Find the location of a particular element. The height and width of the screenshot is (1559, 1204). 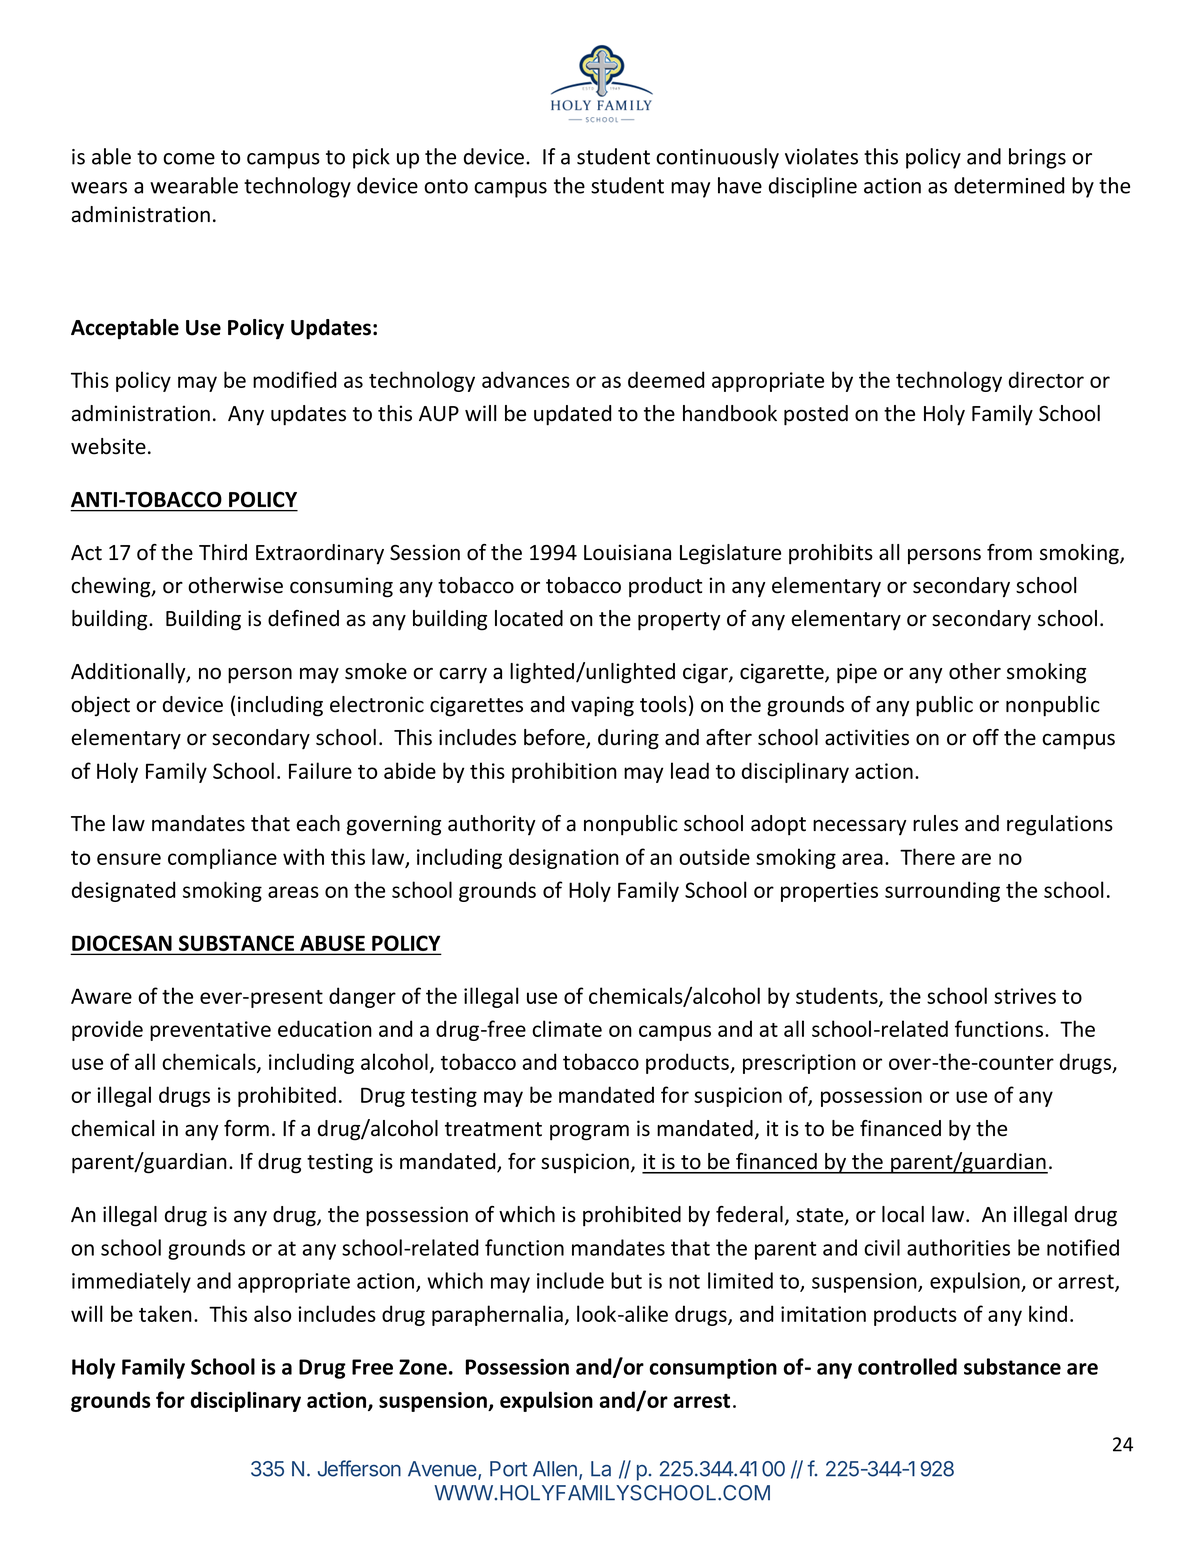

program is located at coordinates (589, 1133).
